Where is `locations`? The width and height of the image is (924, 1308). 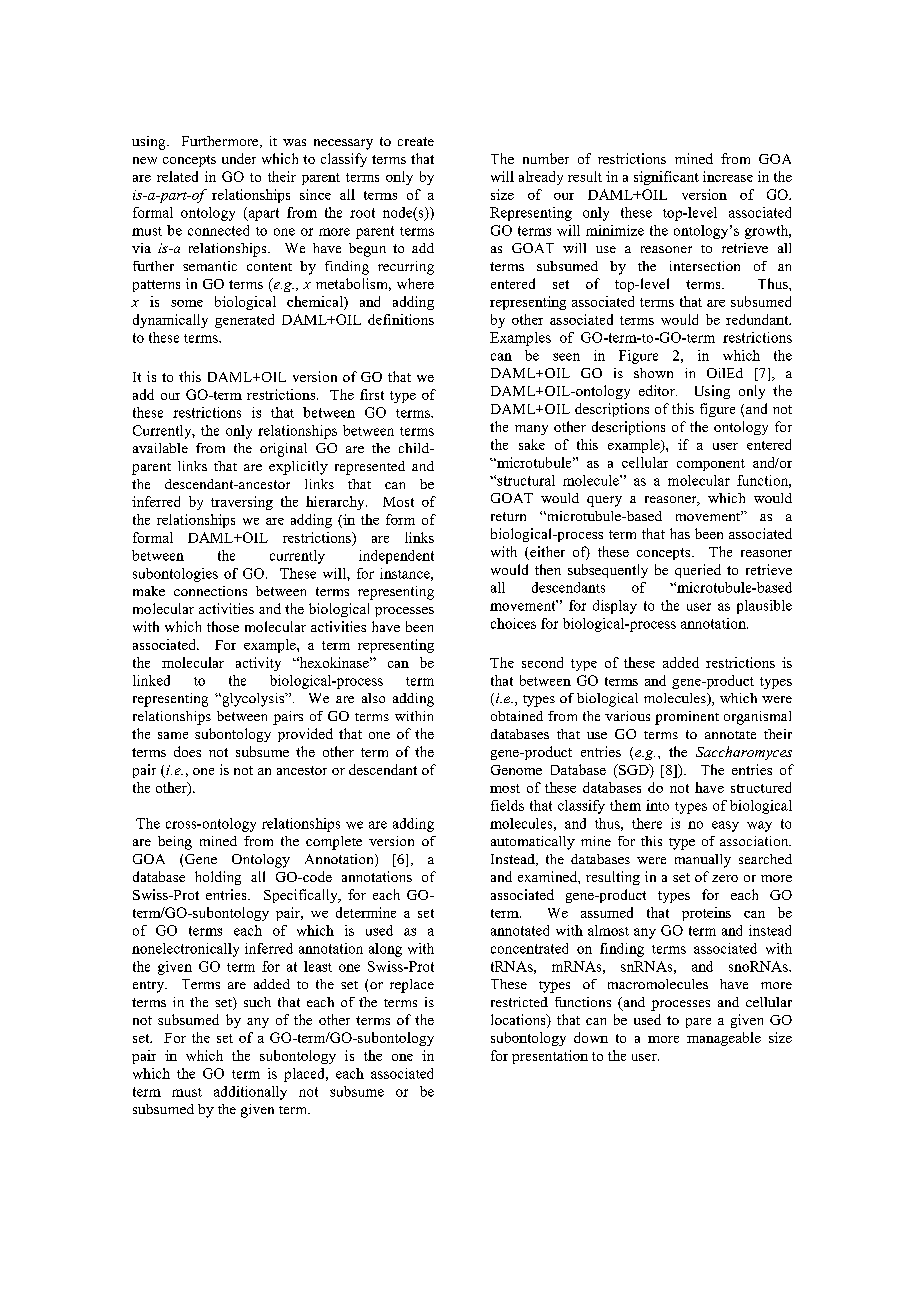 locations is located at coordinates (519, 1021).
